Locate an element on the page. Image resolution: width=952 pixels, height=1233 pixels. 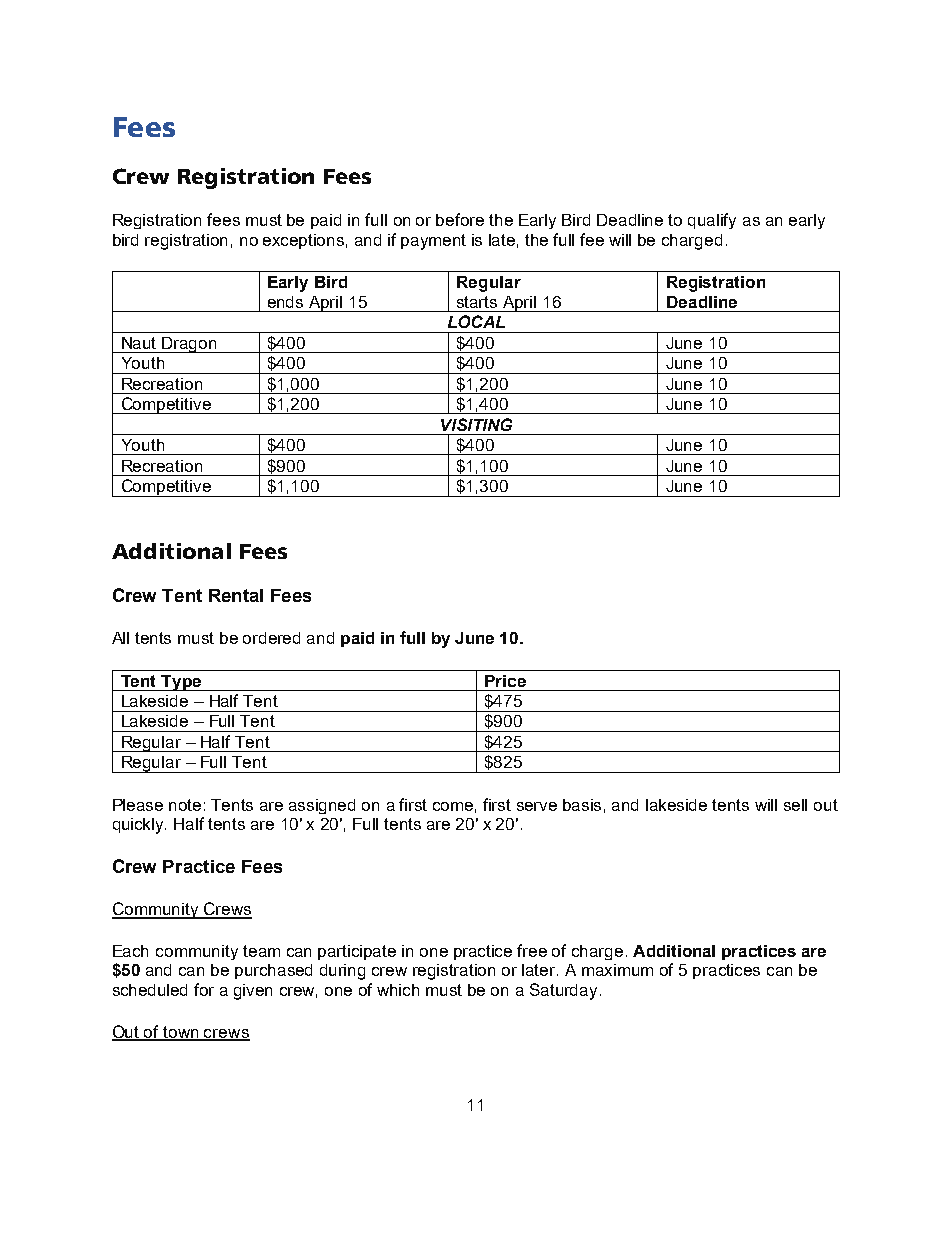
payment is located at coordinates (433, 242).
